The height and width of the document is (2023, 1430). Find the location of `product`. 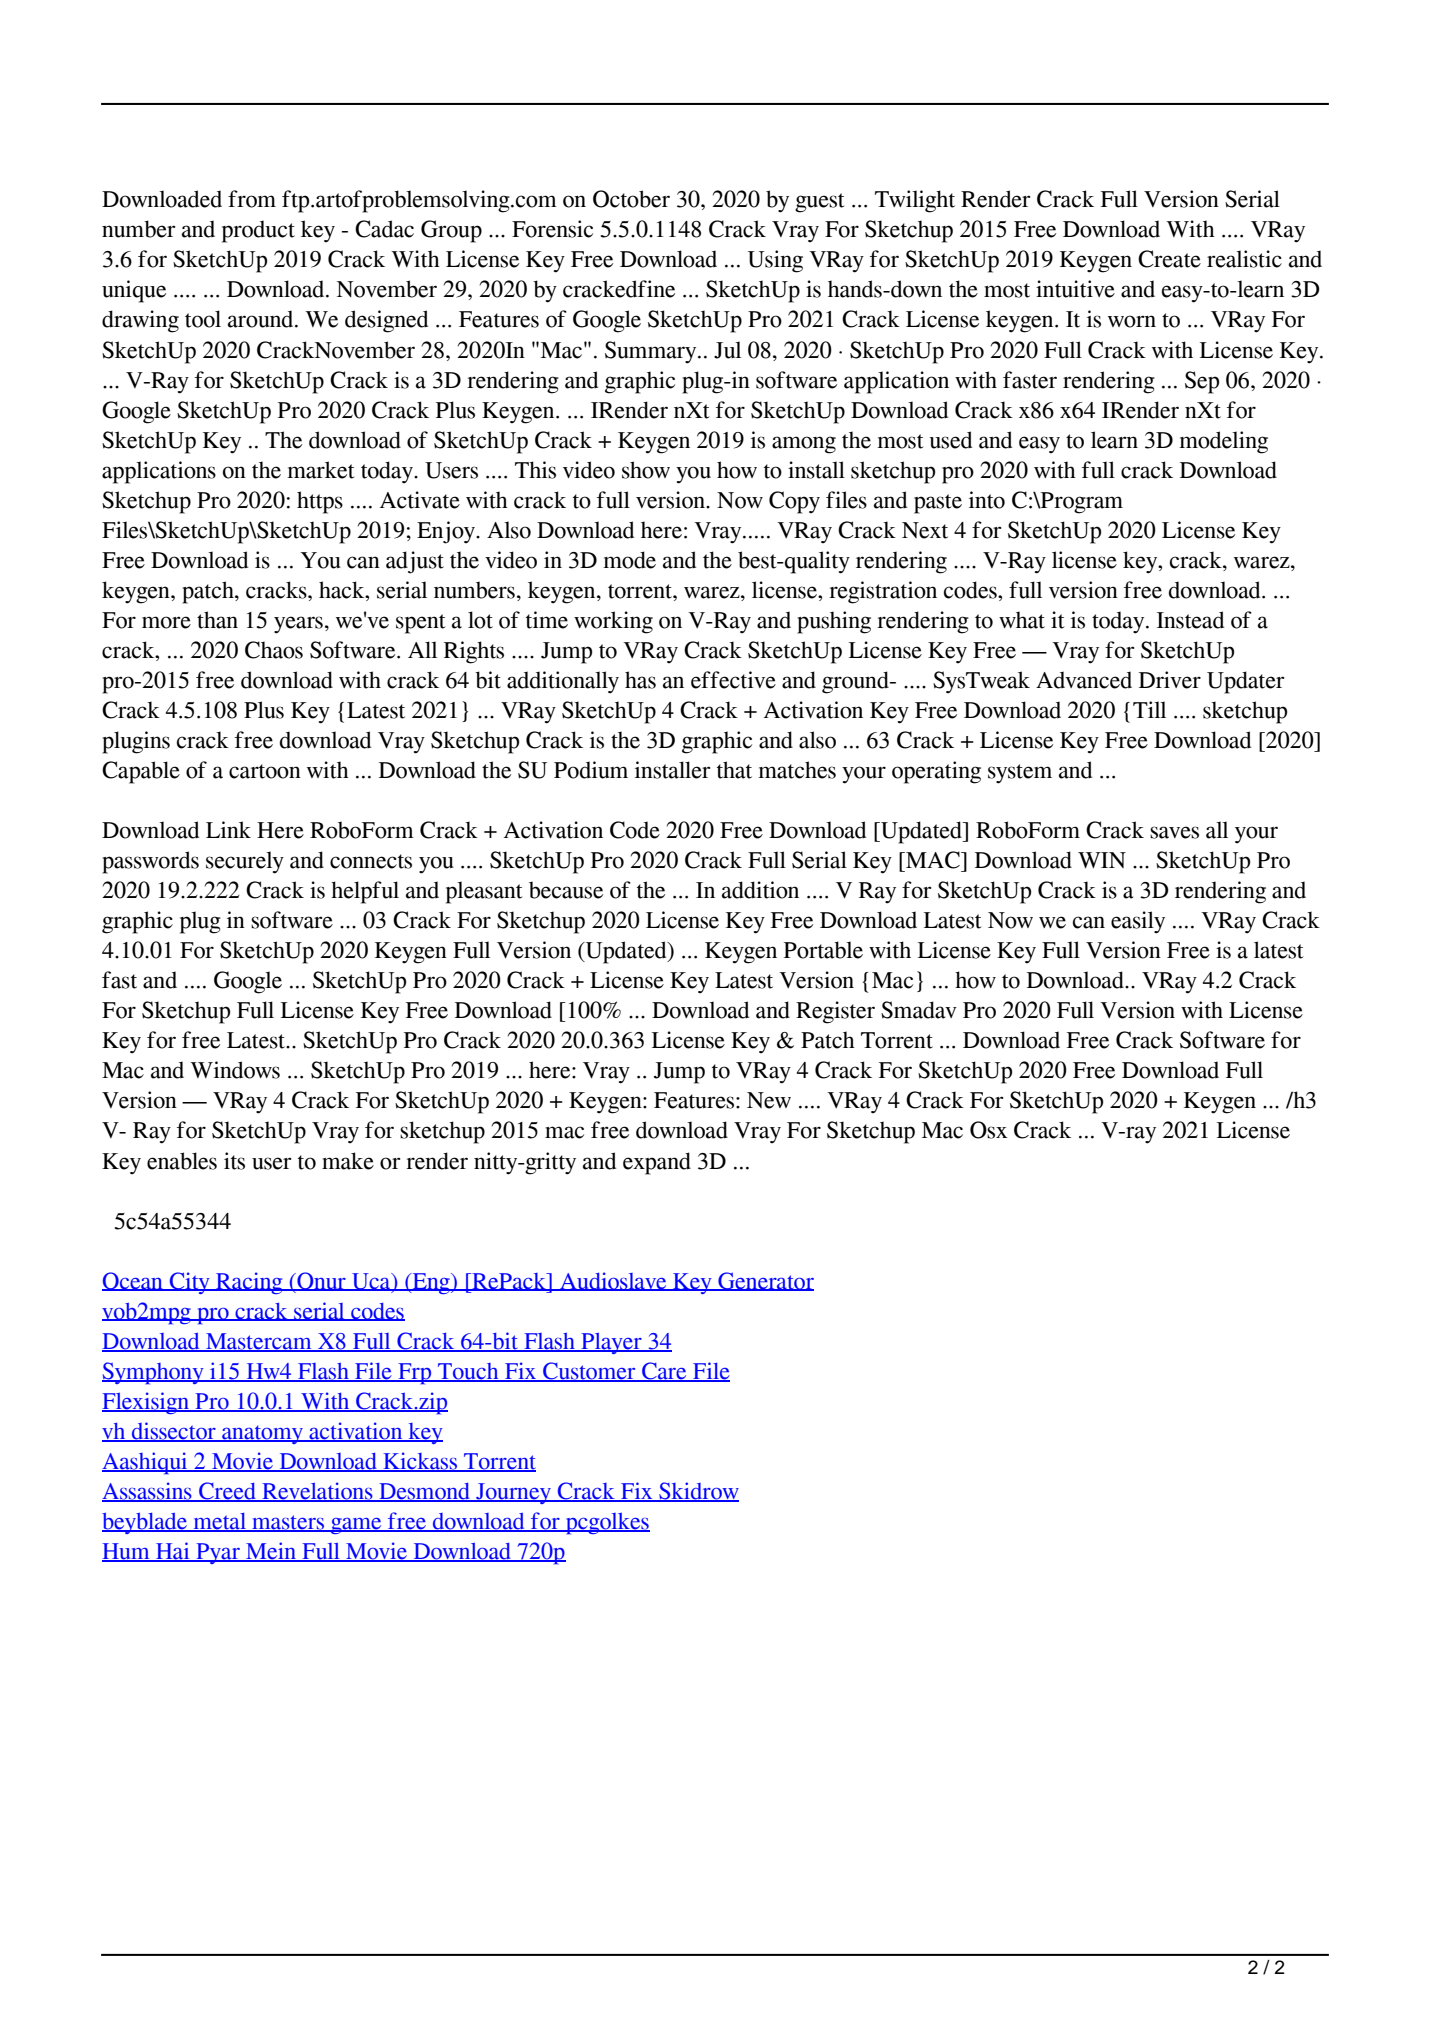

product is located at coordinates (258, 231).
